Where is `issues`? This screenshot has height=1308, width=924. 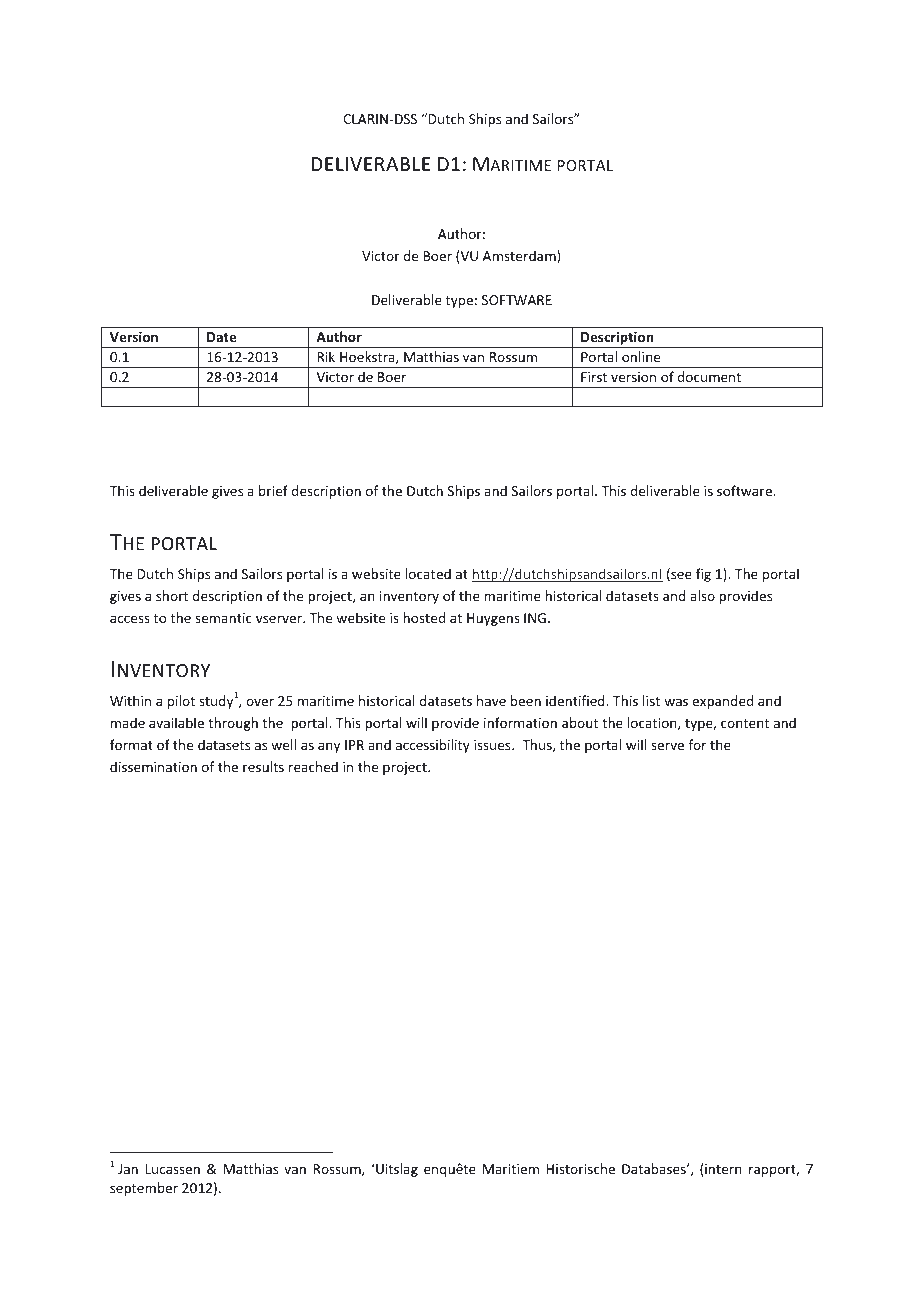 issues is located at coordinates (493, 745).
